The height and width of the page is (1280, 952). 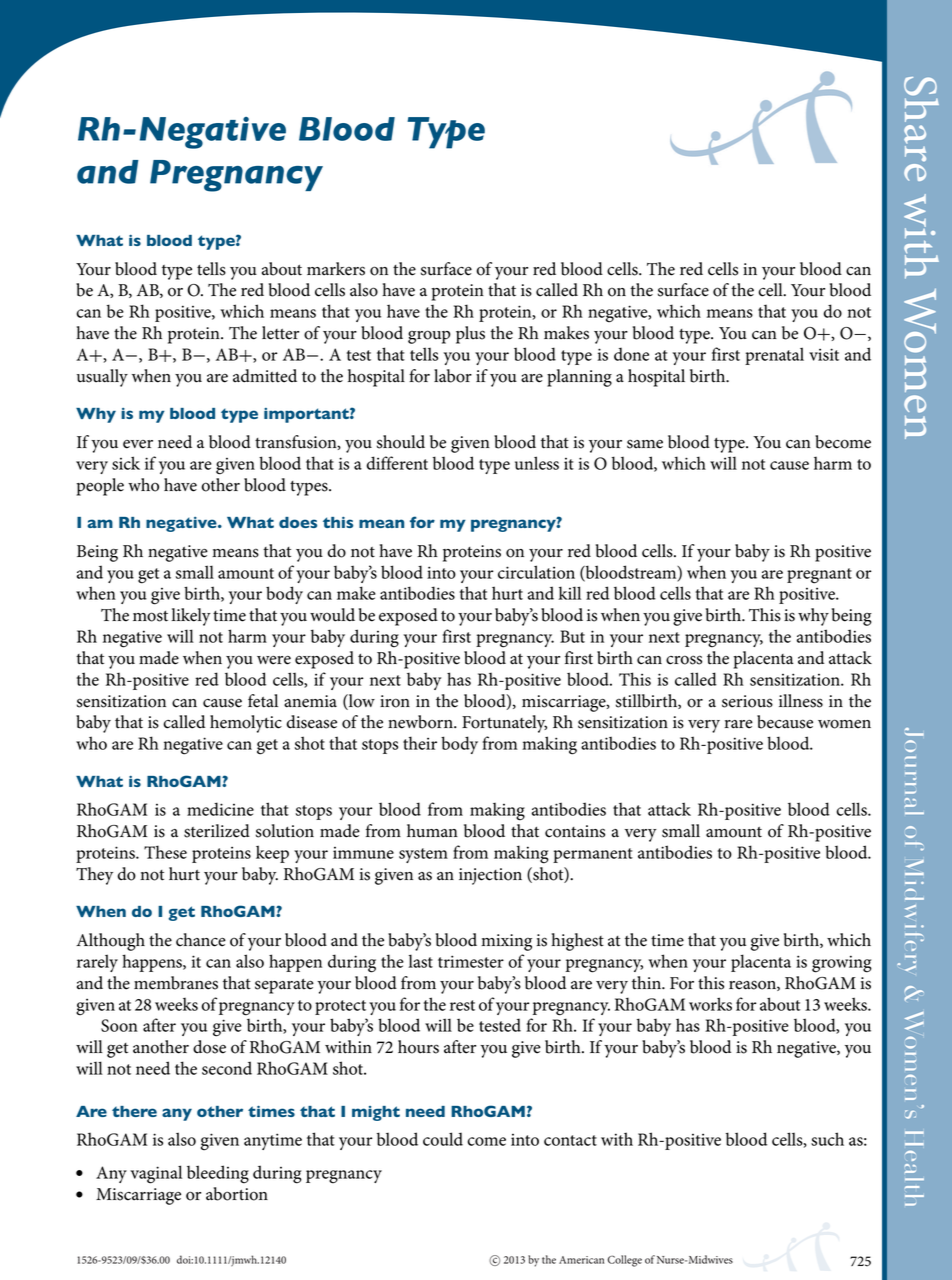 What do you see at coordinates (470, 335) in the page?
I see `plus` at bounding box center [470, 335].
